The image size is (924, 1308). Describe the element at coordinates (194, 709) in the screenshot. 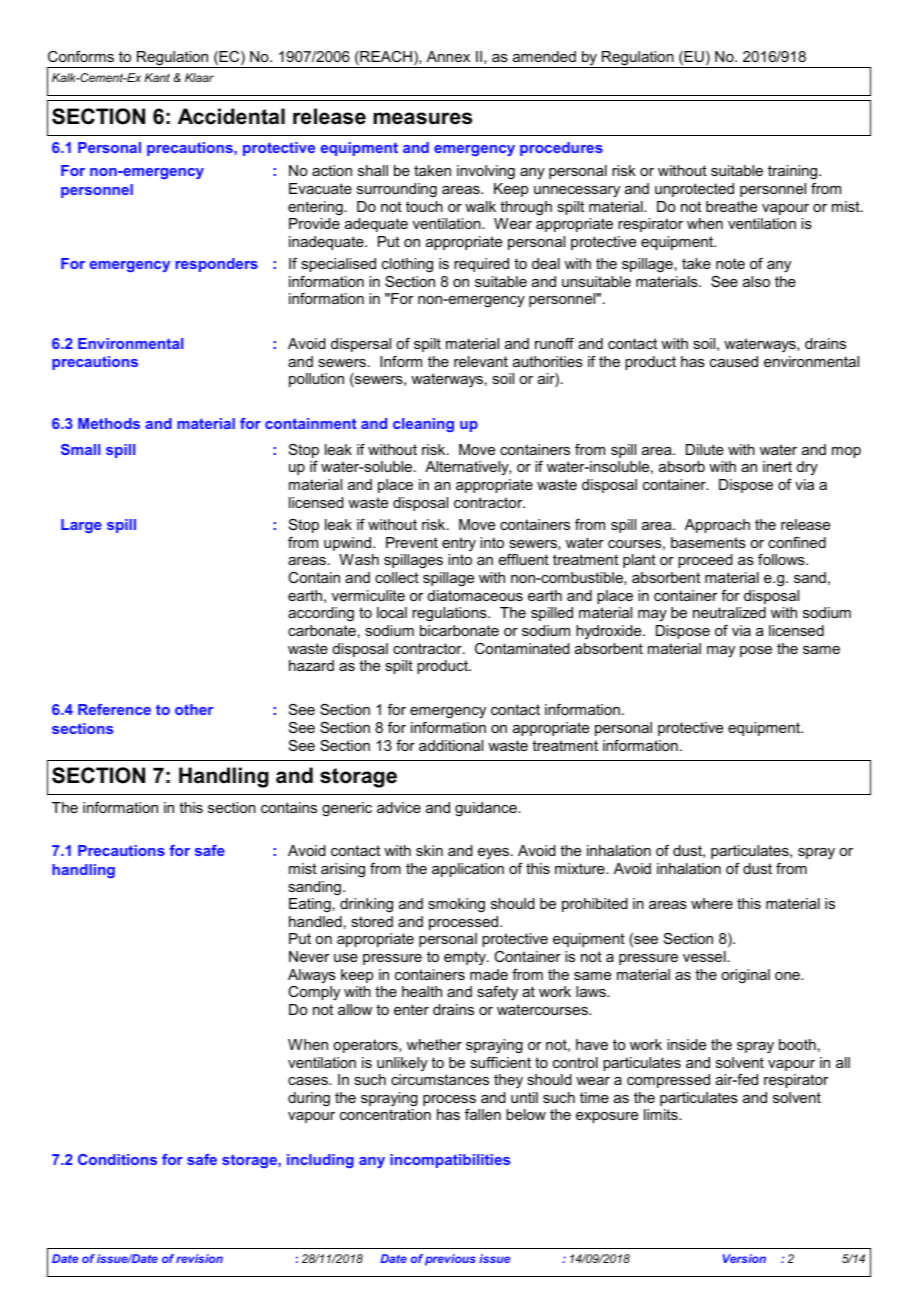

I see `other` at that location.
